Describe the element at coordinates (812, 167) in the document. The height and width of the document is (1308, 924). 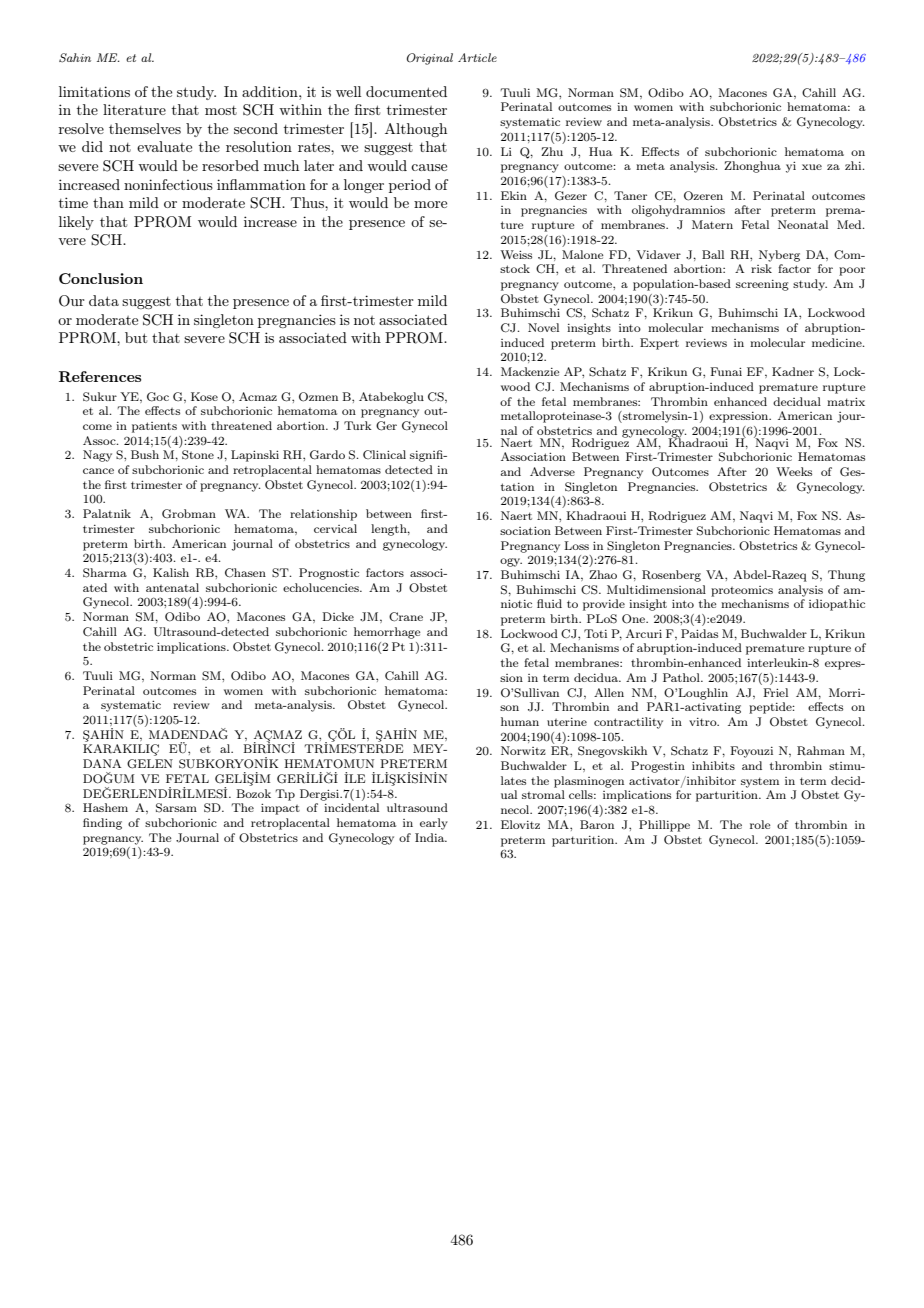
I see `xue` at that location.
